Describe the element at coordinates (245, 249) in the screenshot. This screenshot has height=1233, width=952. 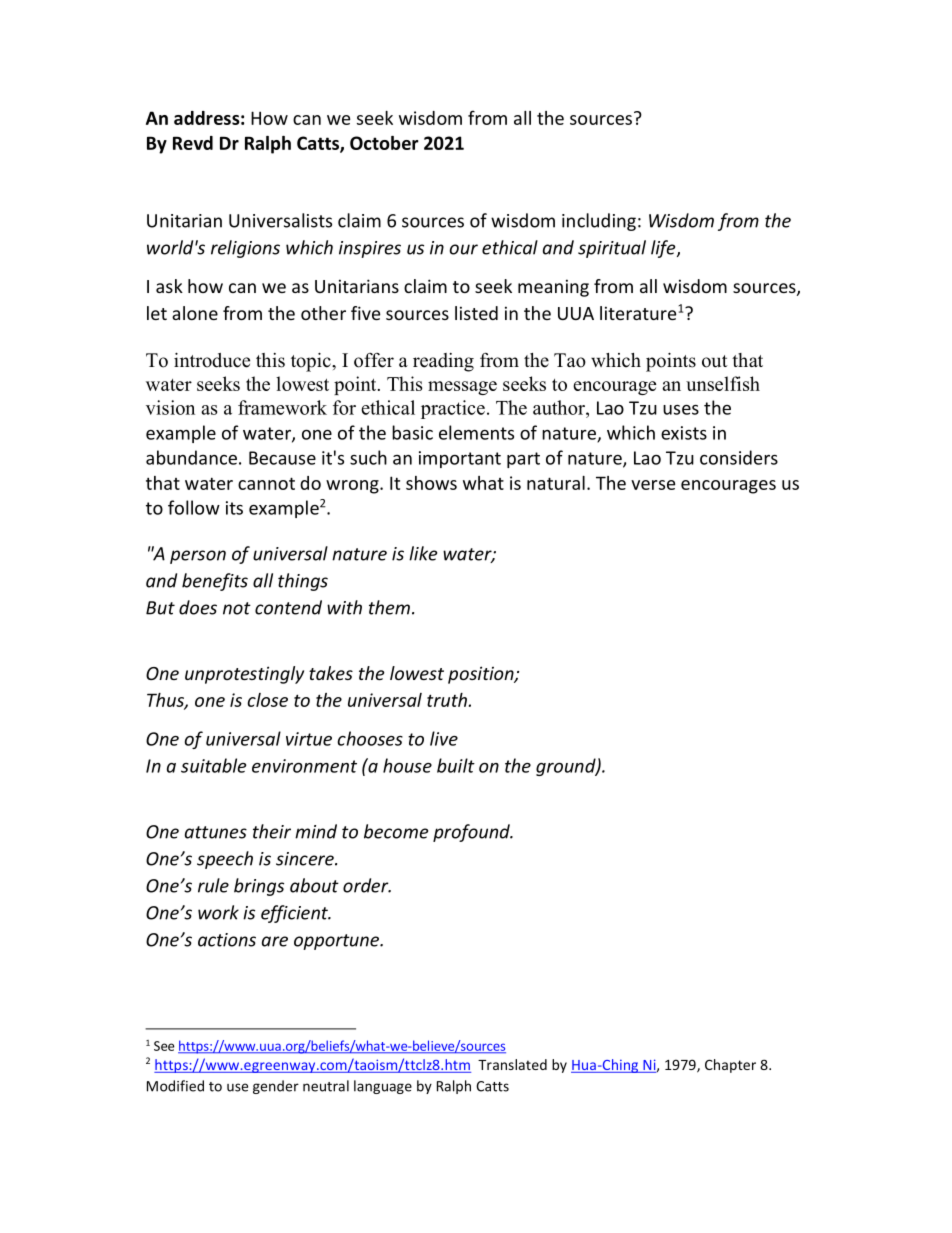
I see `religions` at that location.
